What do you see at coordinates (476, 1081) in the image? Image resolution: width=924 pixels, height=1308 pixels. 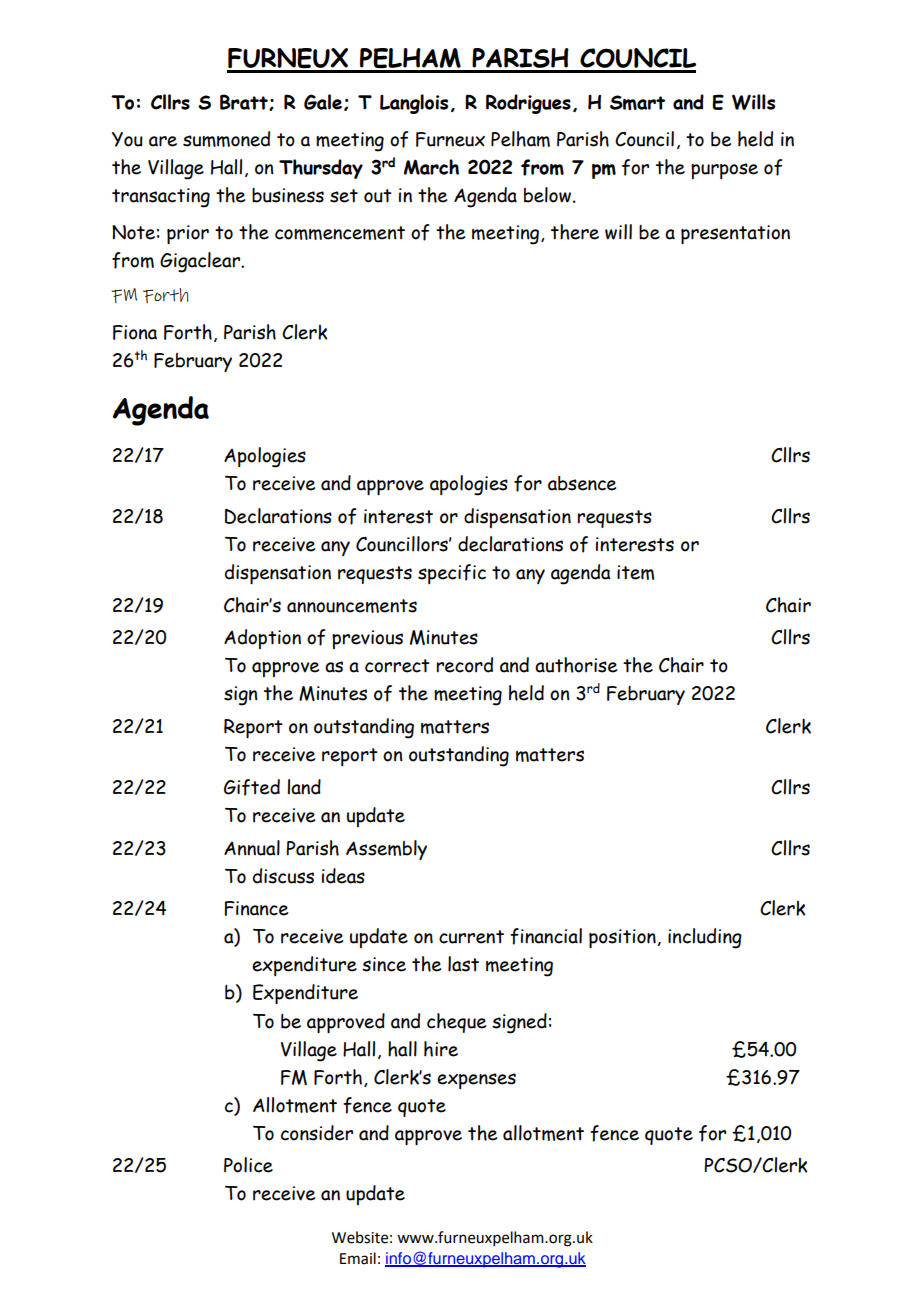 I see `expenses` at bounding box center [476, 1081].
